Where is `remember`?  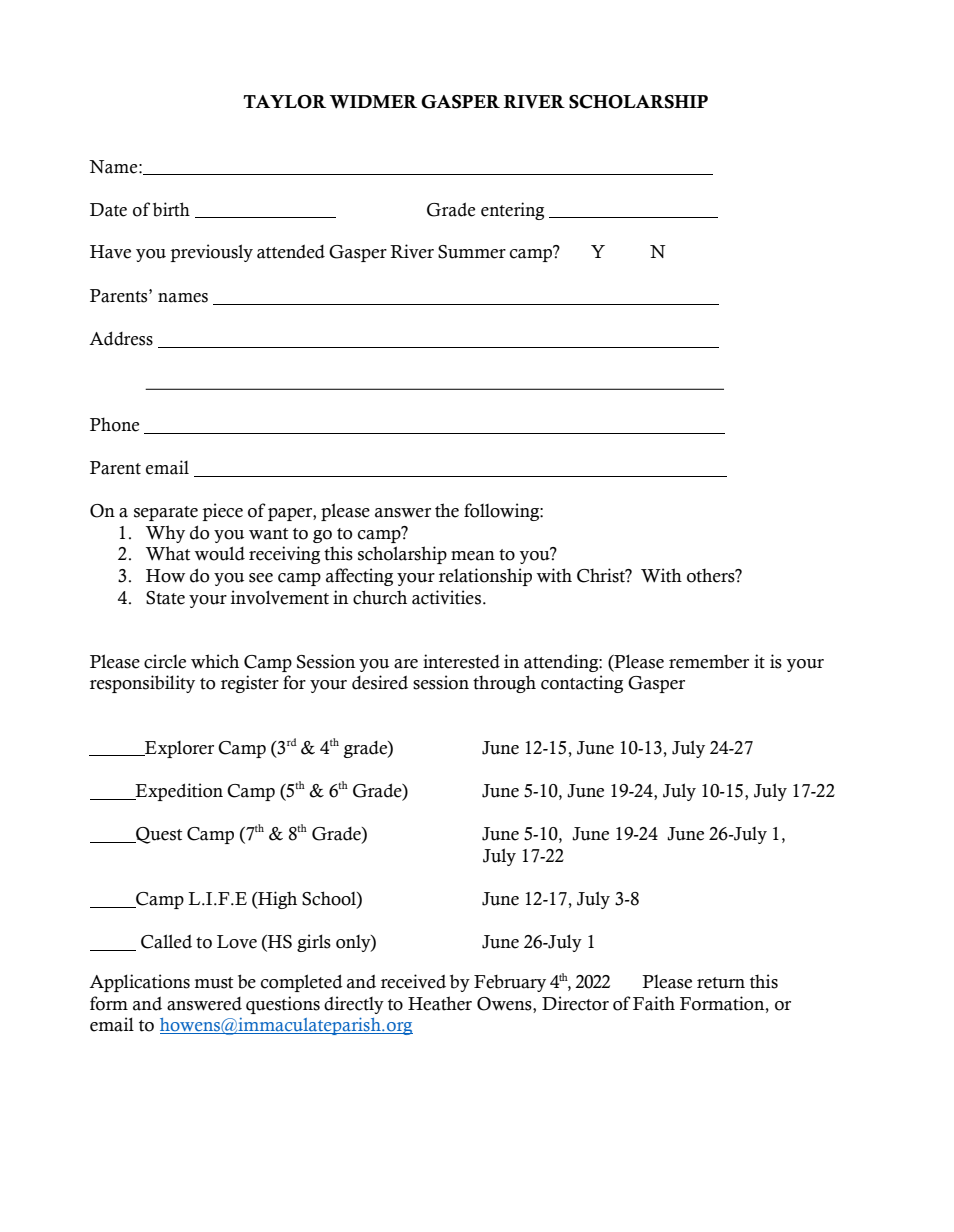
remember is located at coordinates (709, 662).
